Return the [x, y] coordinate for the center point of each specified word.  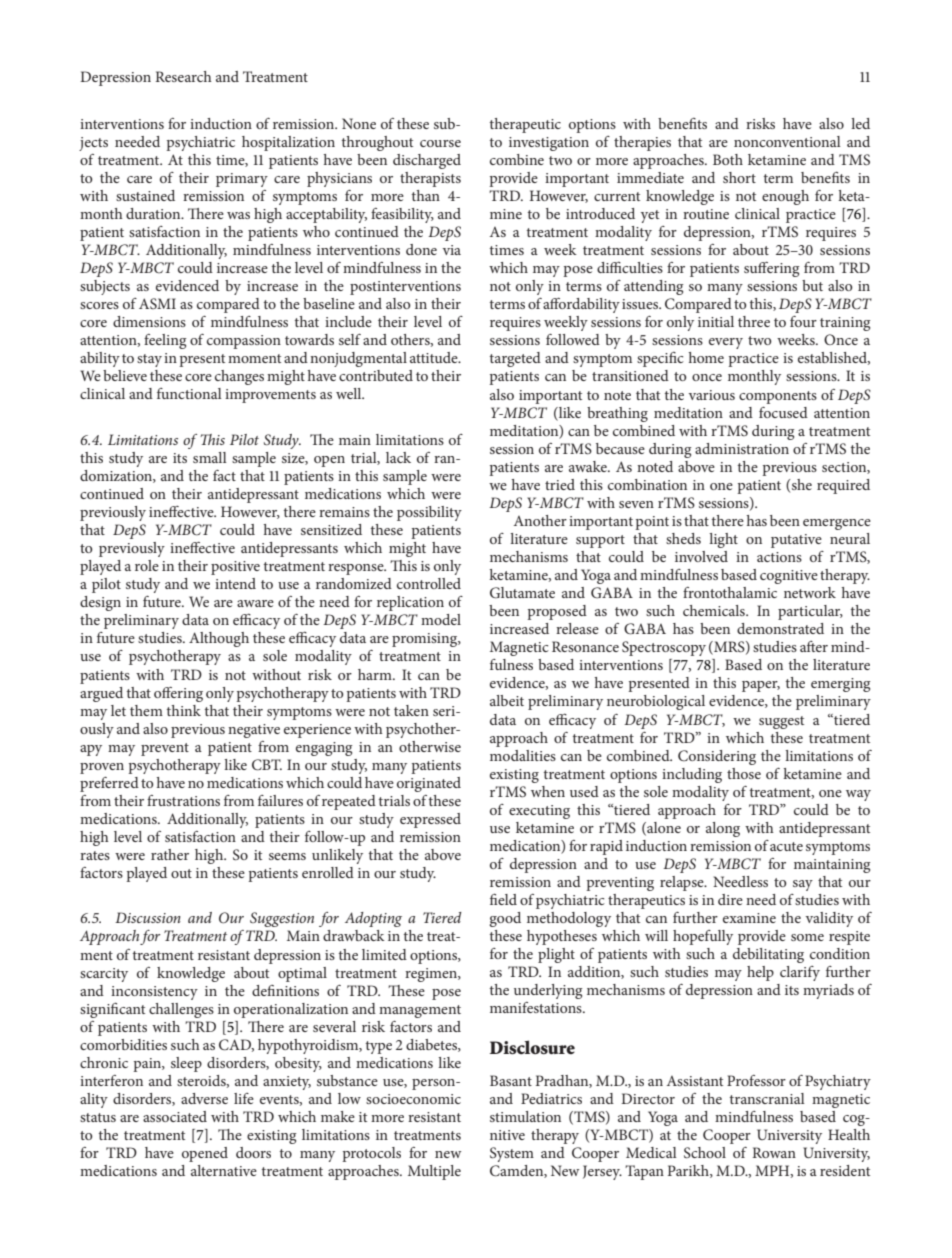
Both [728, 159]
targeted [515, 359]
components [778, 397]
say [803, 885]
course [440, 143]
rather [170, 854]
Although [219, 639]
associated [175, 1116]
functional [189, 393]
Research [183, 76]
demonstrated [780, 628]
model [441, 619]
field [503, 899]
